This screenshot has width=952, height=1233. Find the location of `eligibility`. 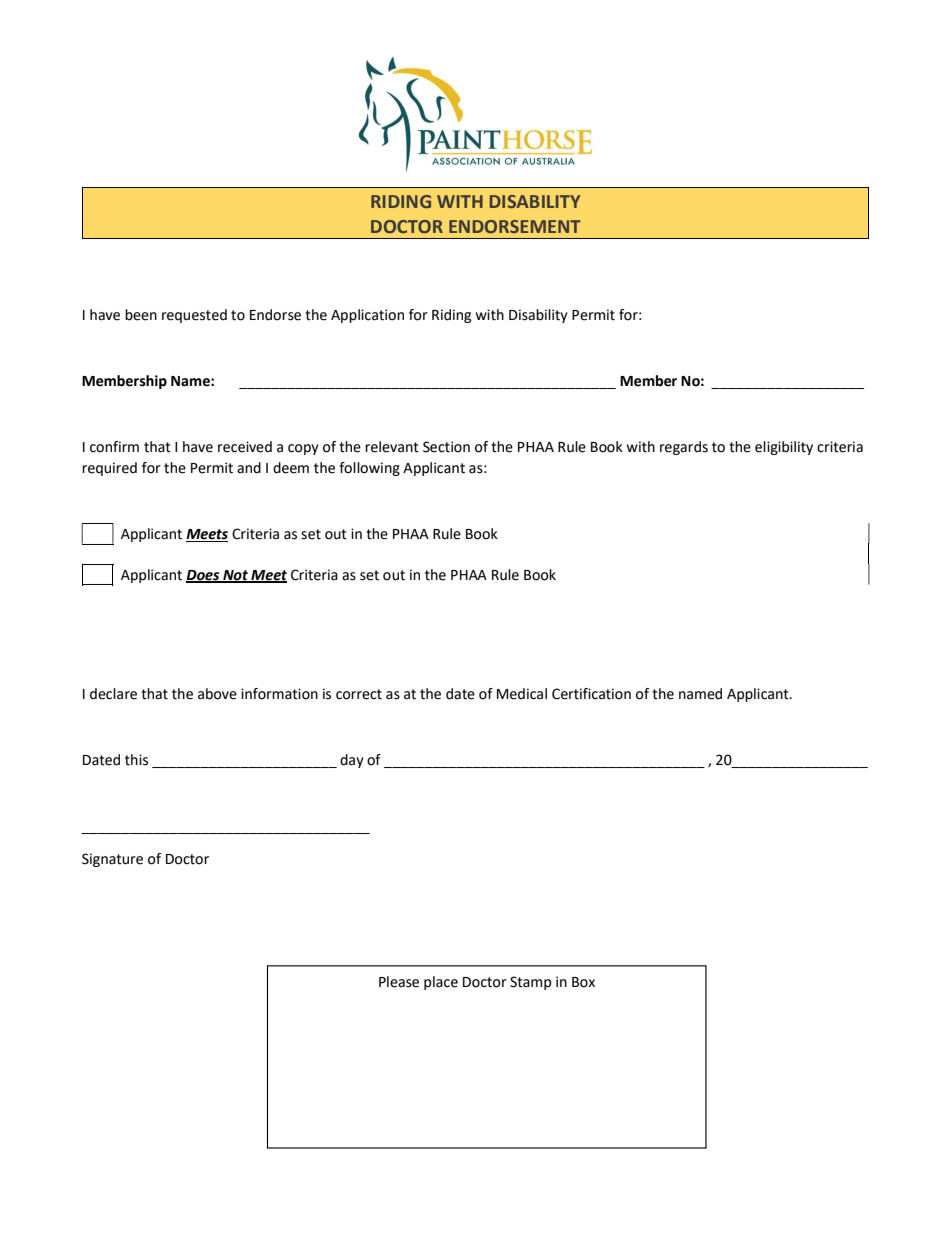

eligibility is located at coordinates (784, 448).
